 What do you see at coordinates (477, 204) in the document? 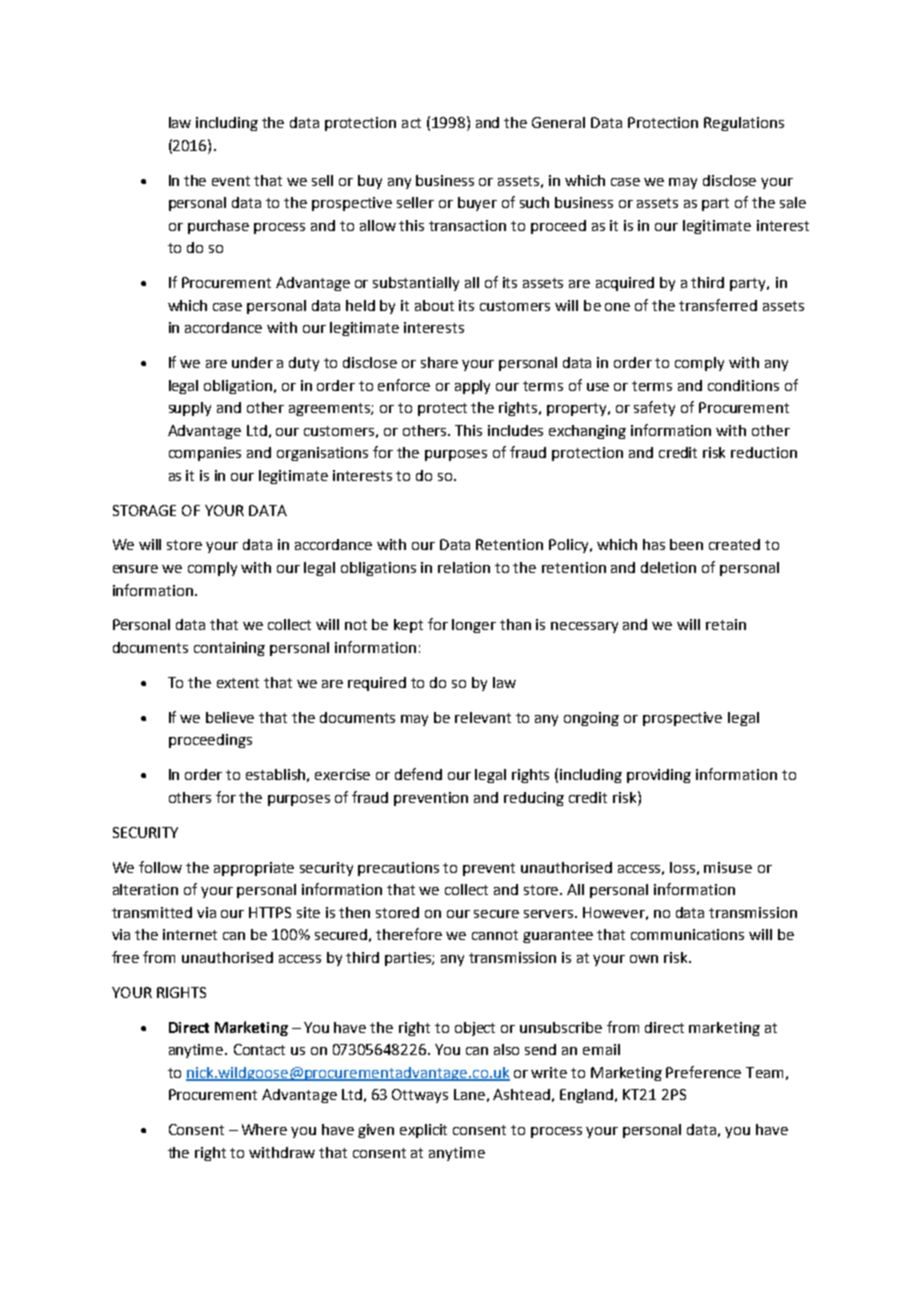
I see `buyer` at bounding box center [477, 204].
